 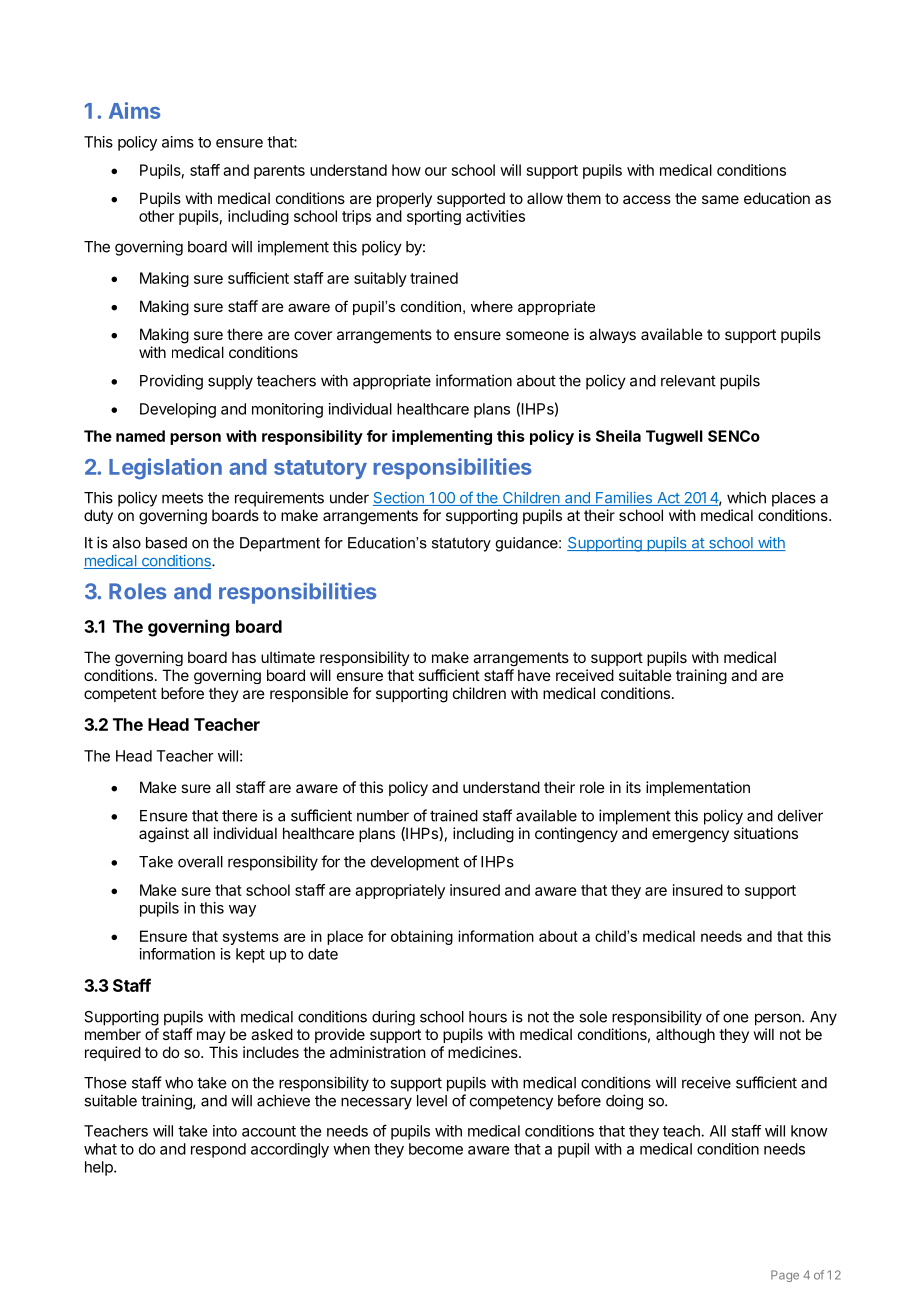 I want to click on become, so click(x=436, y=1149).
